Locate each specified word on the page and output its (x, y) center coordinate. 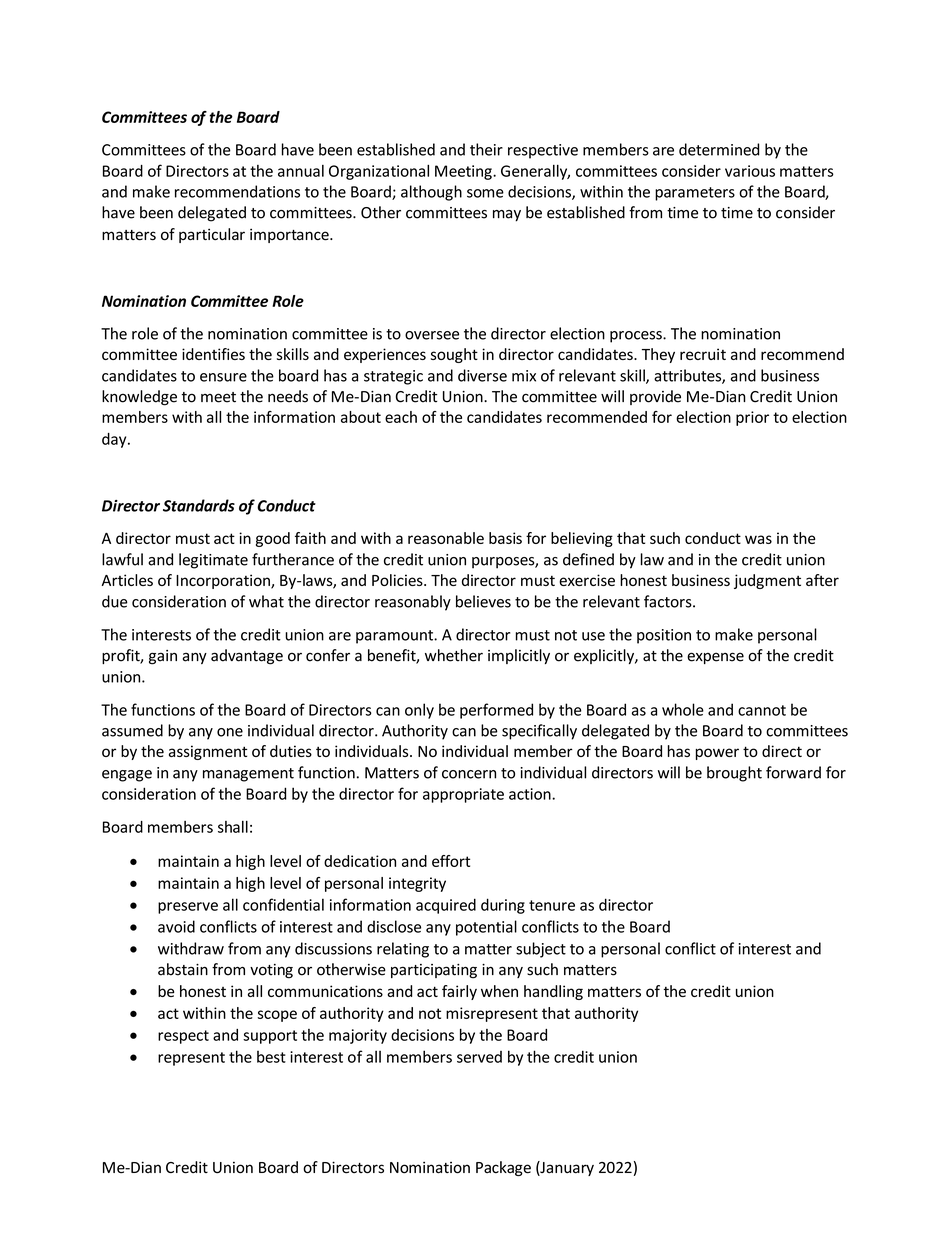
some (485, 193)
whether (454, 655)
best (271, 1057)
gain (163, 657)
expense (715, 658)
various (750, 171)
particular (212, 235)
